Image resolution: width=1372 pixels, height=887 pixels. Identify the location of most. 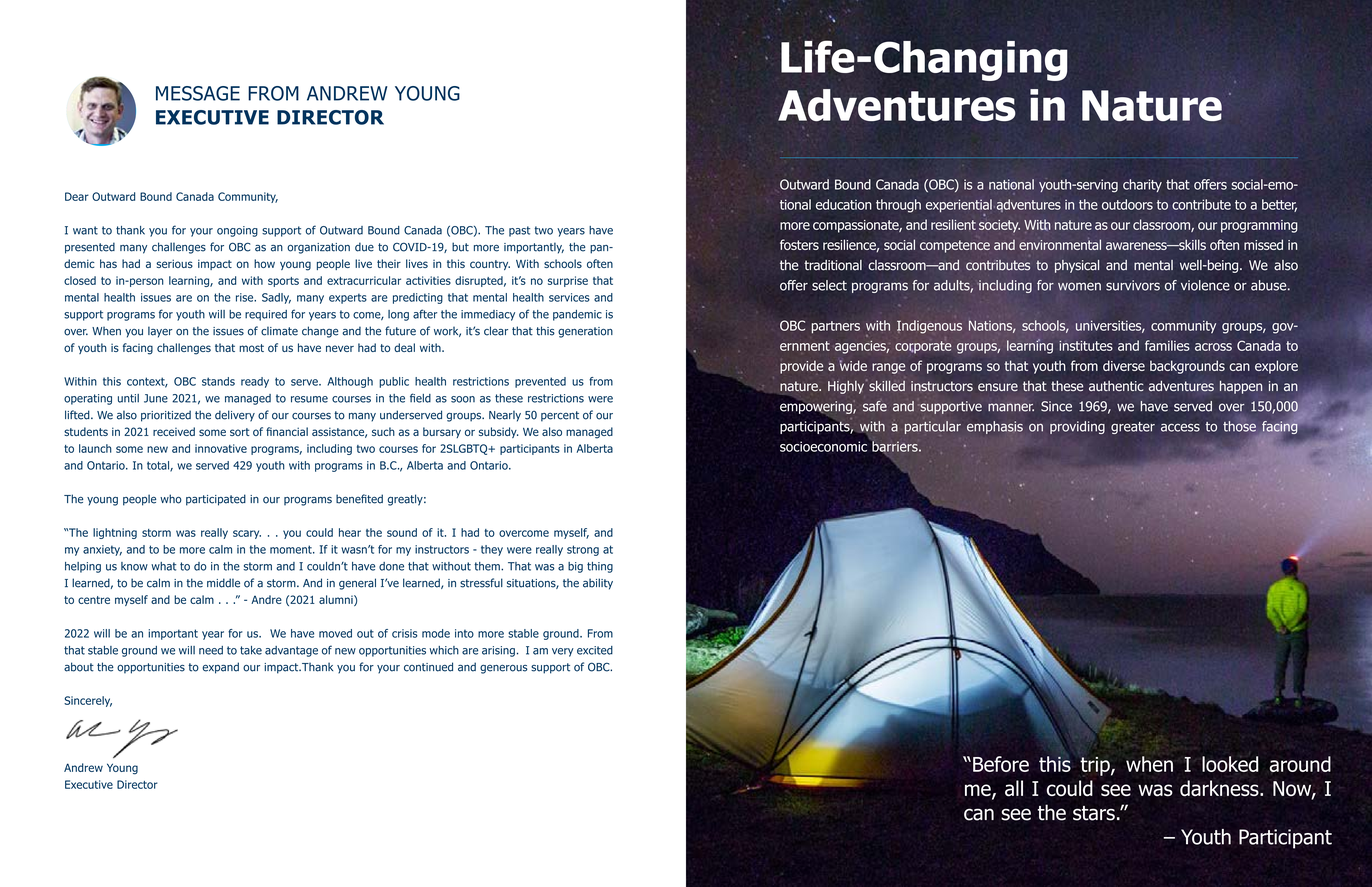
(251, 348).
